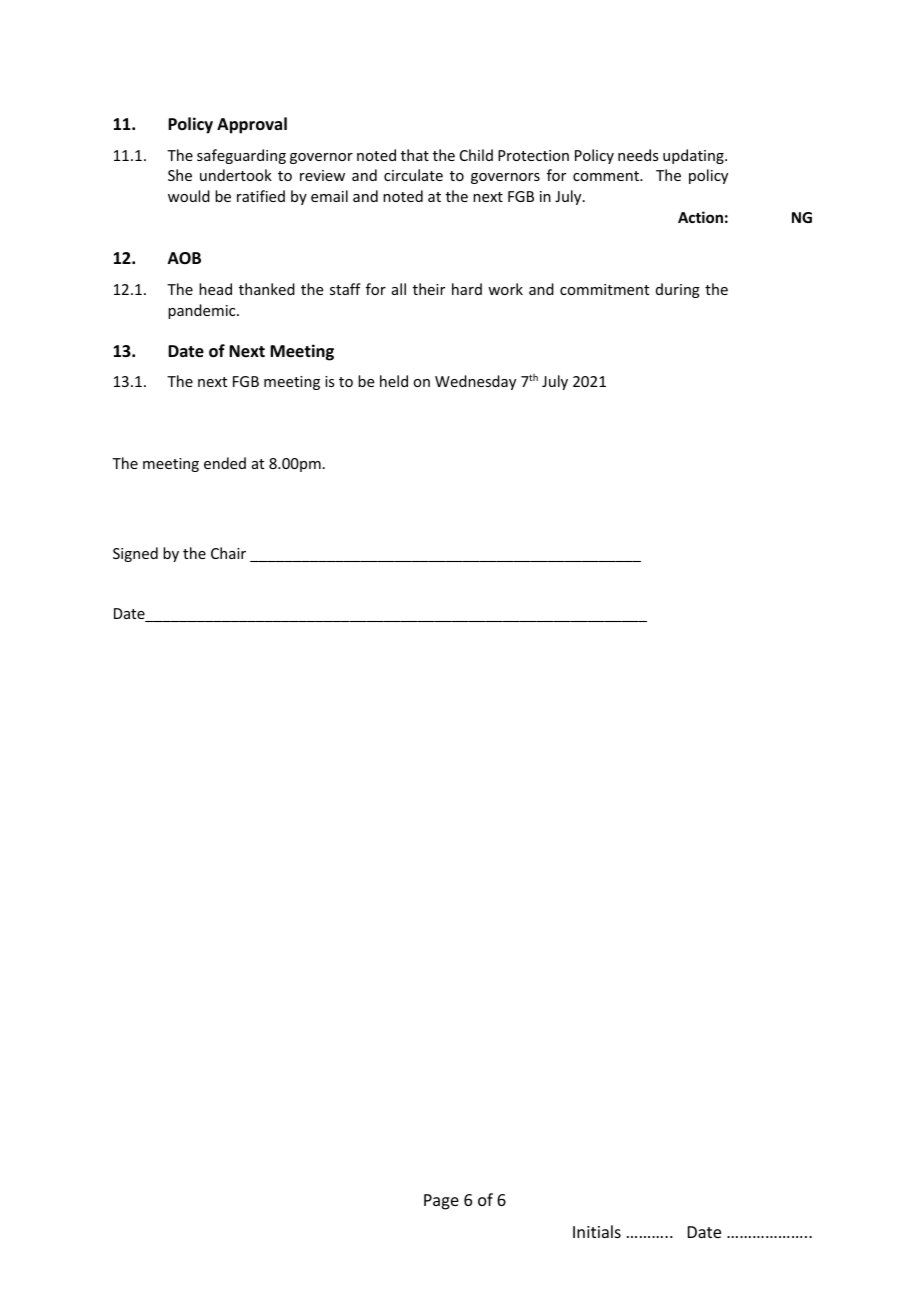 The image size is (924, 1308). Describe the element at coordinates (180, 175) in the document. I see `She` at that location.
